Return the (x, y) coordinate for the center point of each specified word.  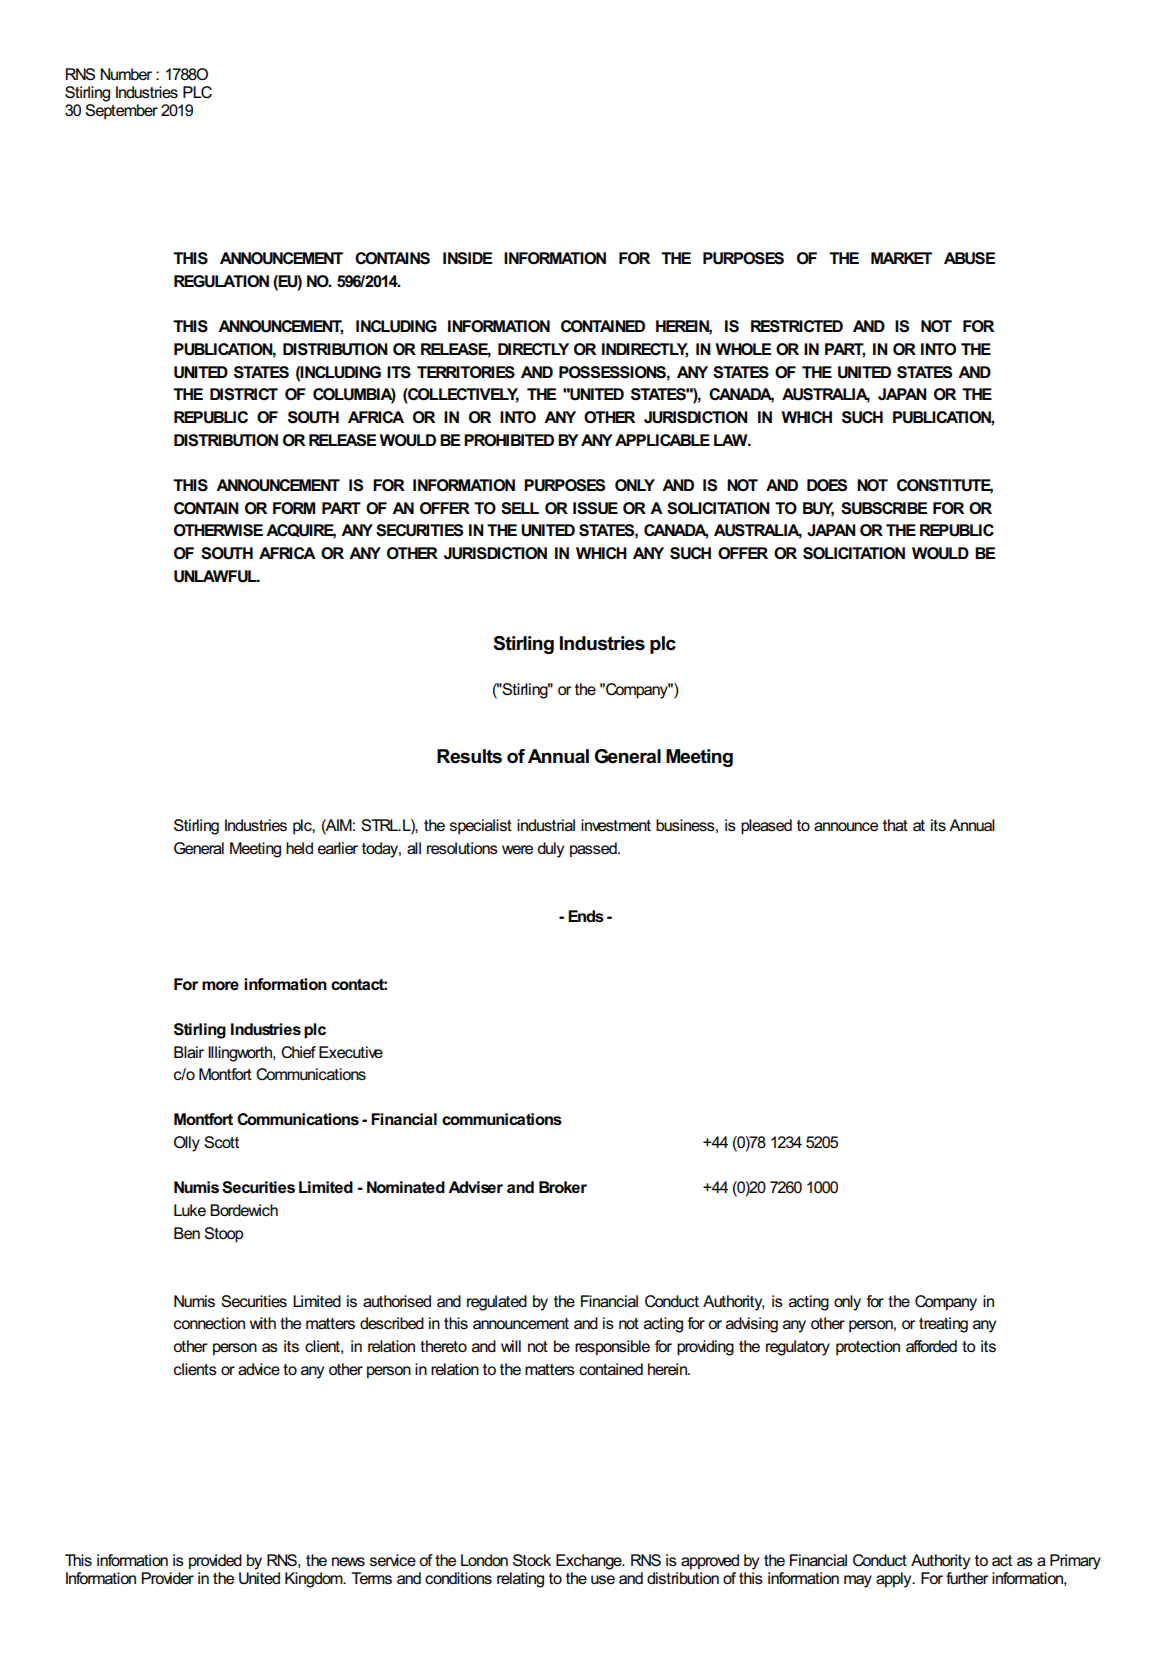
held (299, 848)
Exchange (590, 1562)
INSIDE (467, 258)
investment (616, 825)
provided (215, 1562)
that (895, 825)
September (121, 110)
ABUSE (969, 258)
